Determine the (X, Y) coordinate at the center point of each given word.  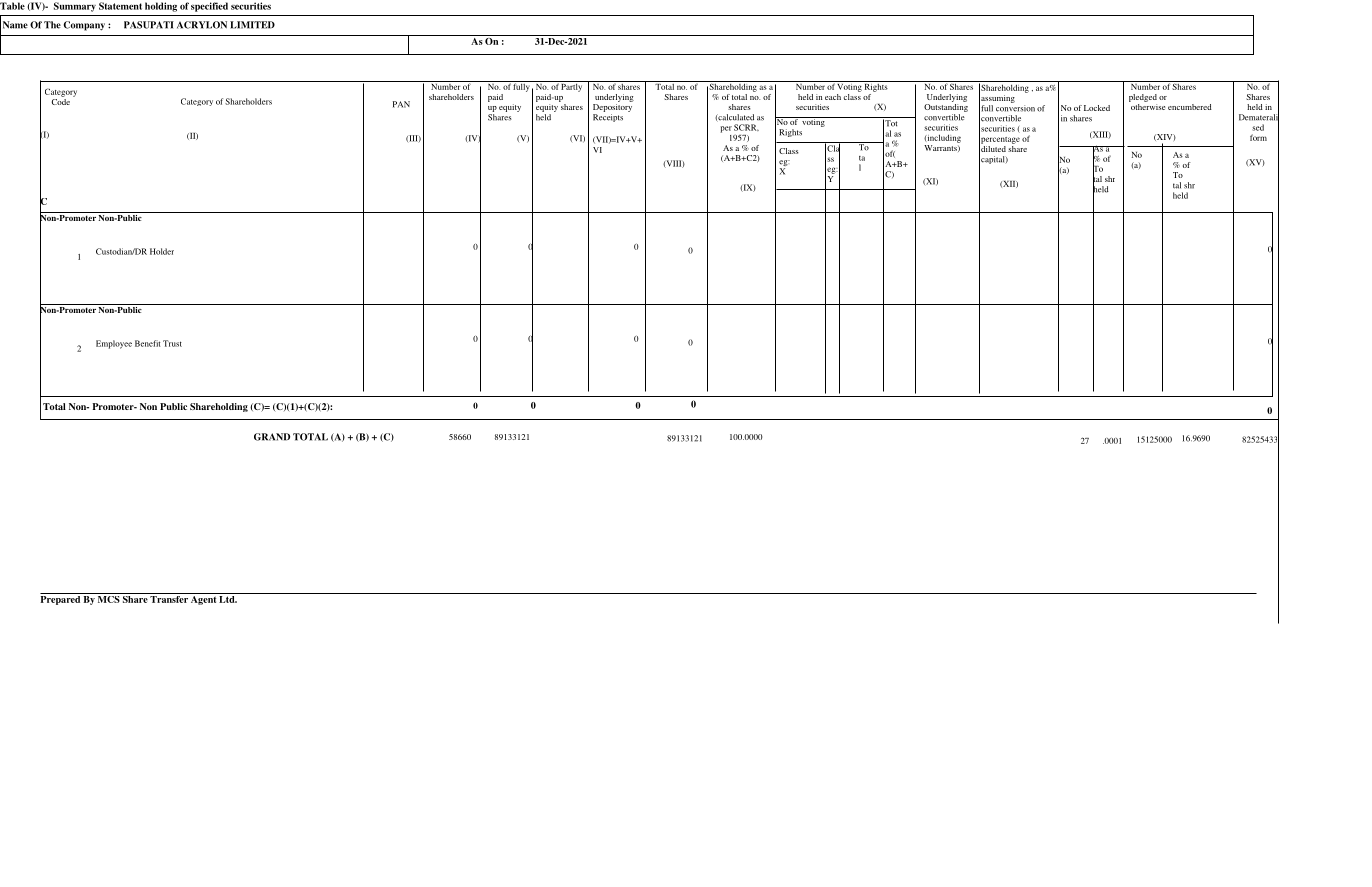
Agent (203, 599)
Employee (114, 344)
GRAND (272, 437)
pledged (1143, 98)
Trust (172, 343)
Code (61, 100)
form (1258, 137)
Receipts (608, 118)
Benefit (147, 343)
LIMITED (252, 25)
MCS (109, 598)
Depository (613, 106)
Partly (572, 86)
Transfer (169, 598)
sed (1258, 127)
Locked (1097, 108)
